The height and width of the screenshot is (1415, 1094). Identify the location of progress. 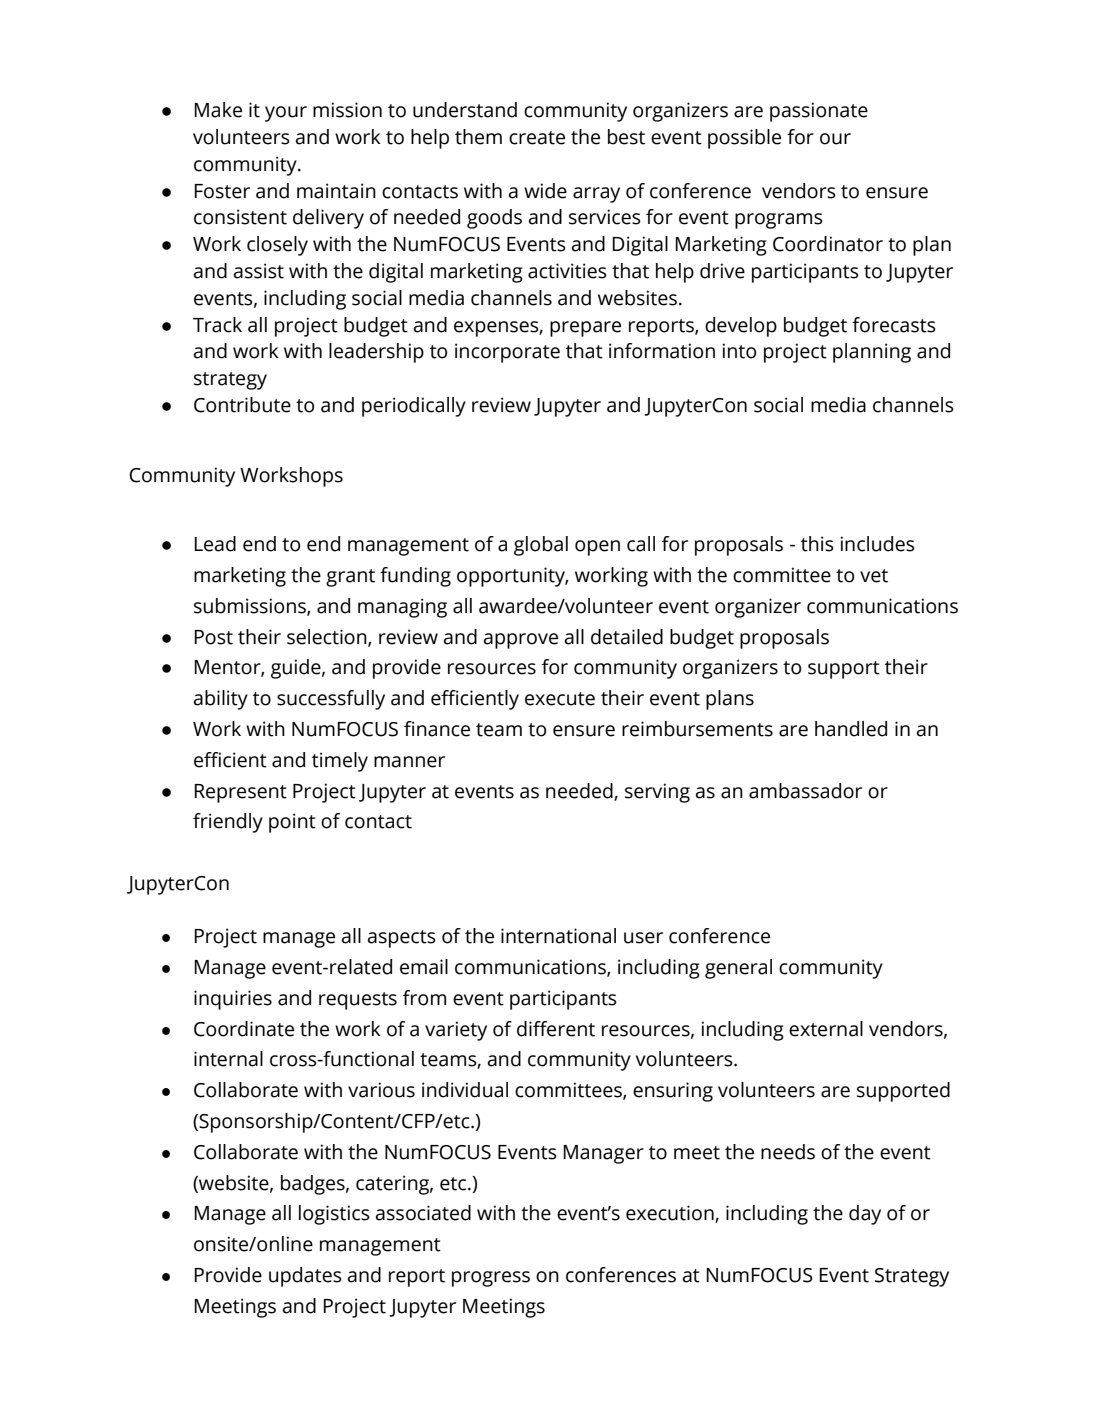
(491, 1279).
